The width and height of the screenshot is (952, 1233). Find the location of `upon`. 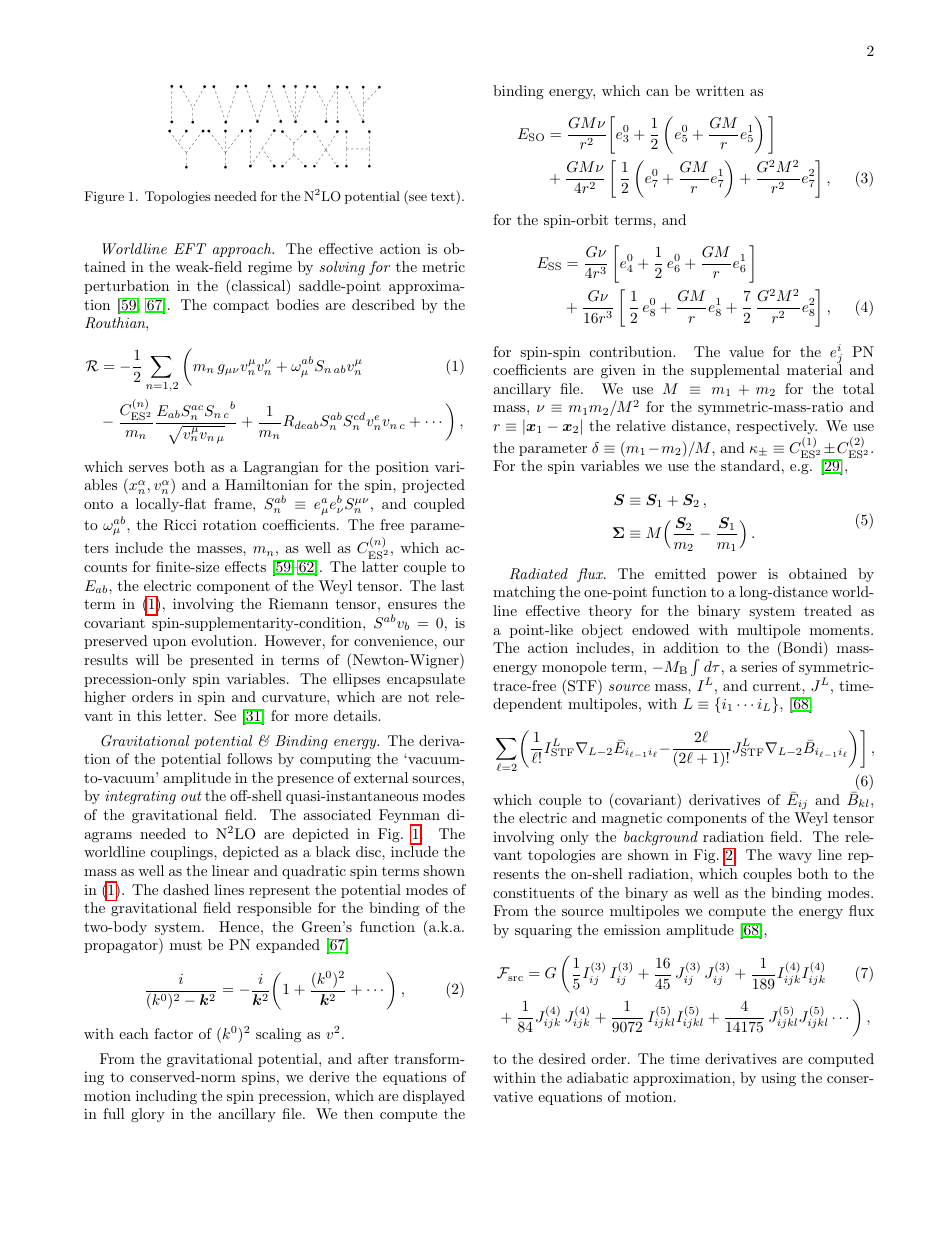

upon is located at coordinates (169, 644).
